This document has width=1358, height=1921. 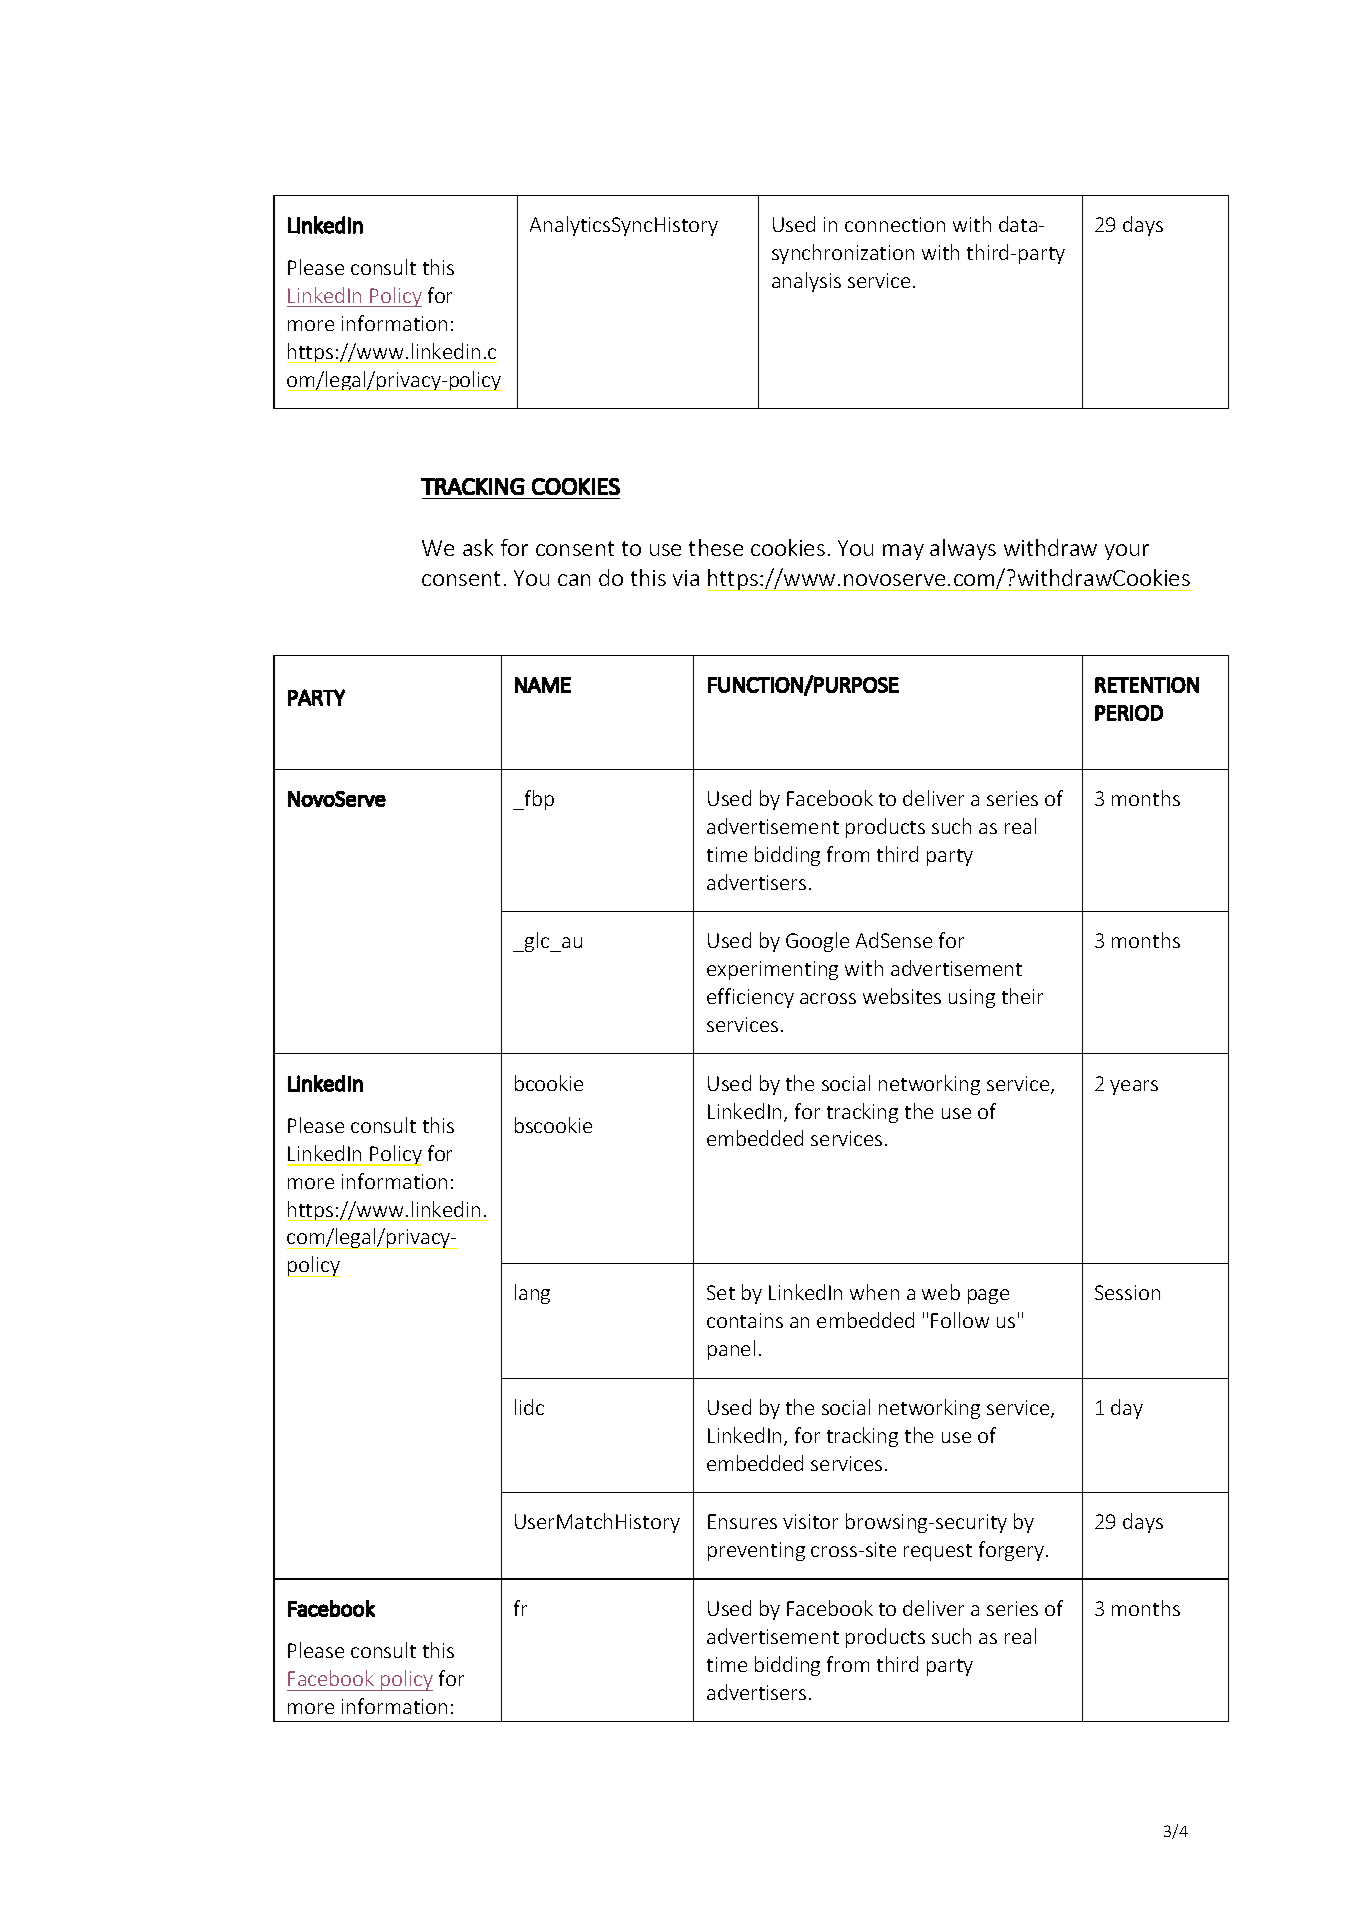 I want to click on connection, so click(x=895, y=224).
